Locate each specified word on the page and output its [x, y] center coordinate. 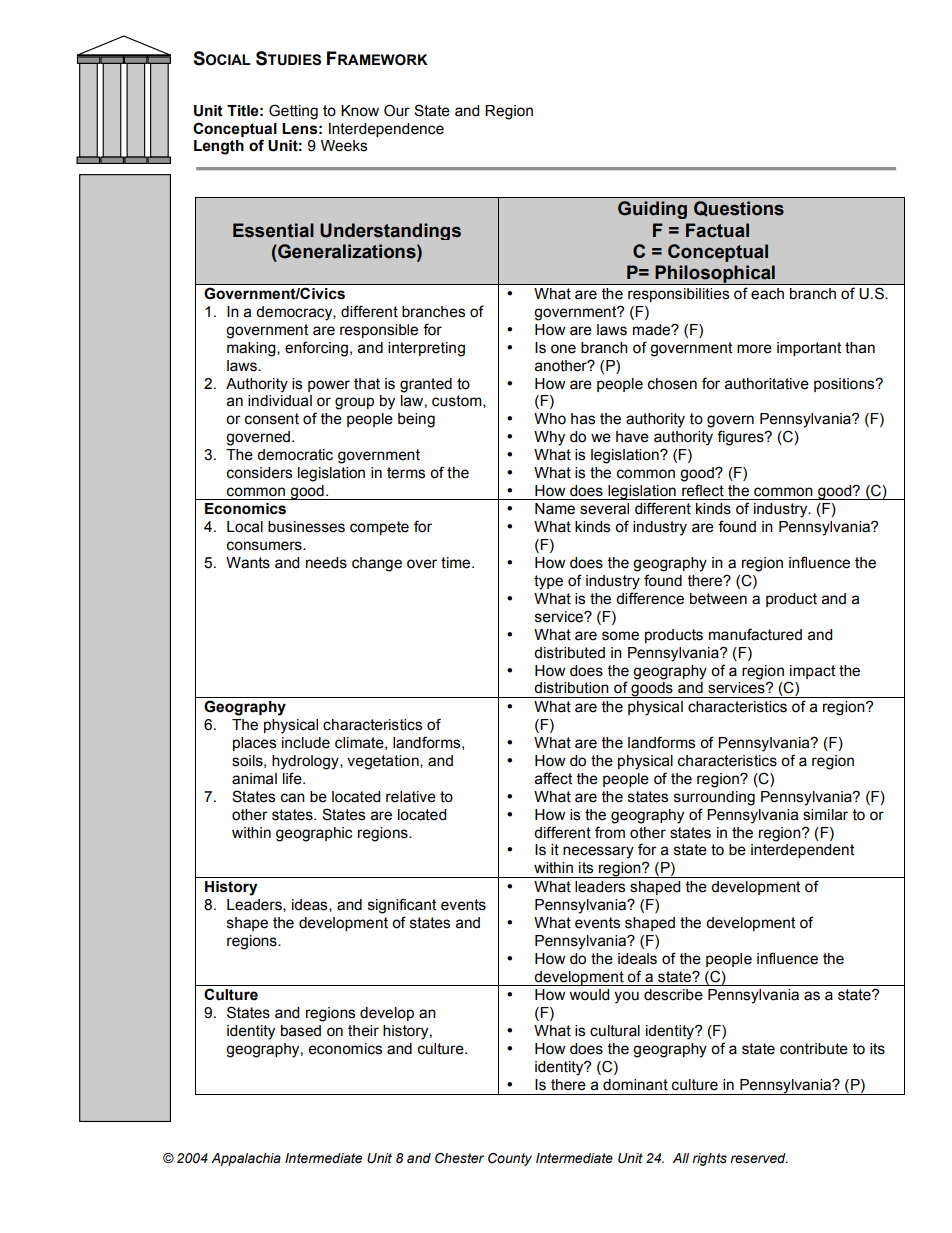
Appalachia [246, 1159]
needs [326, 563]
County [510, 1159]
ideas [311, 905]
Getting [293, 112]
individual [280, 401]
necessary [598, 852]
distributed [569, 653]
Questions [739, 209]
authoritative [767, 384]
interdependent [802, 851]
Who [550, 419]
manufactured [755, 634]
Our [397, 110]
